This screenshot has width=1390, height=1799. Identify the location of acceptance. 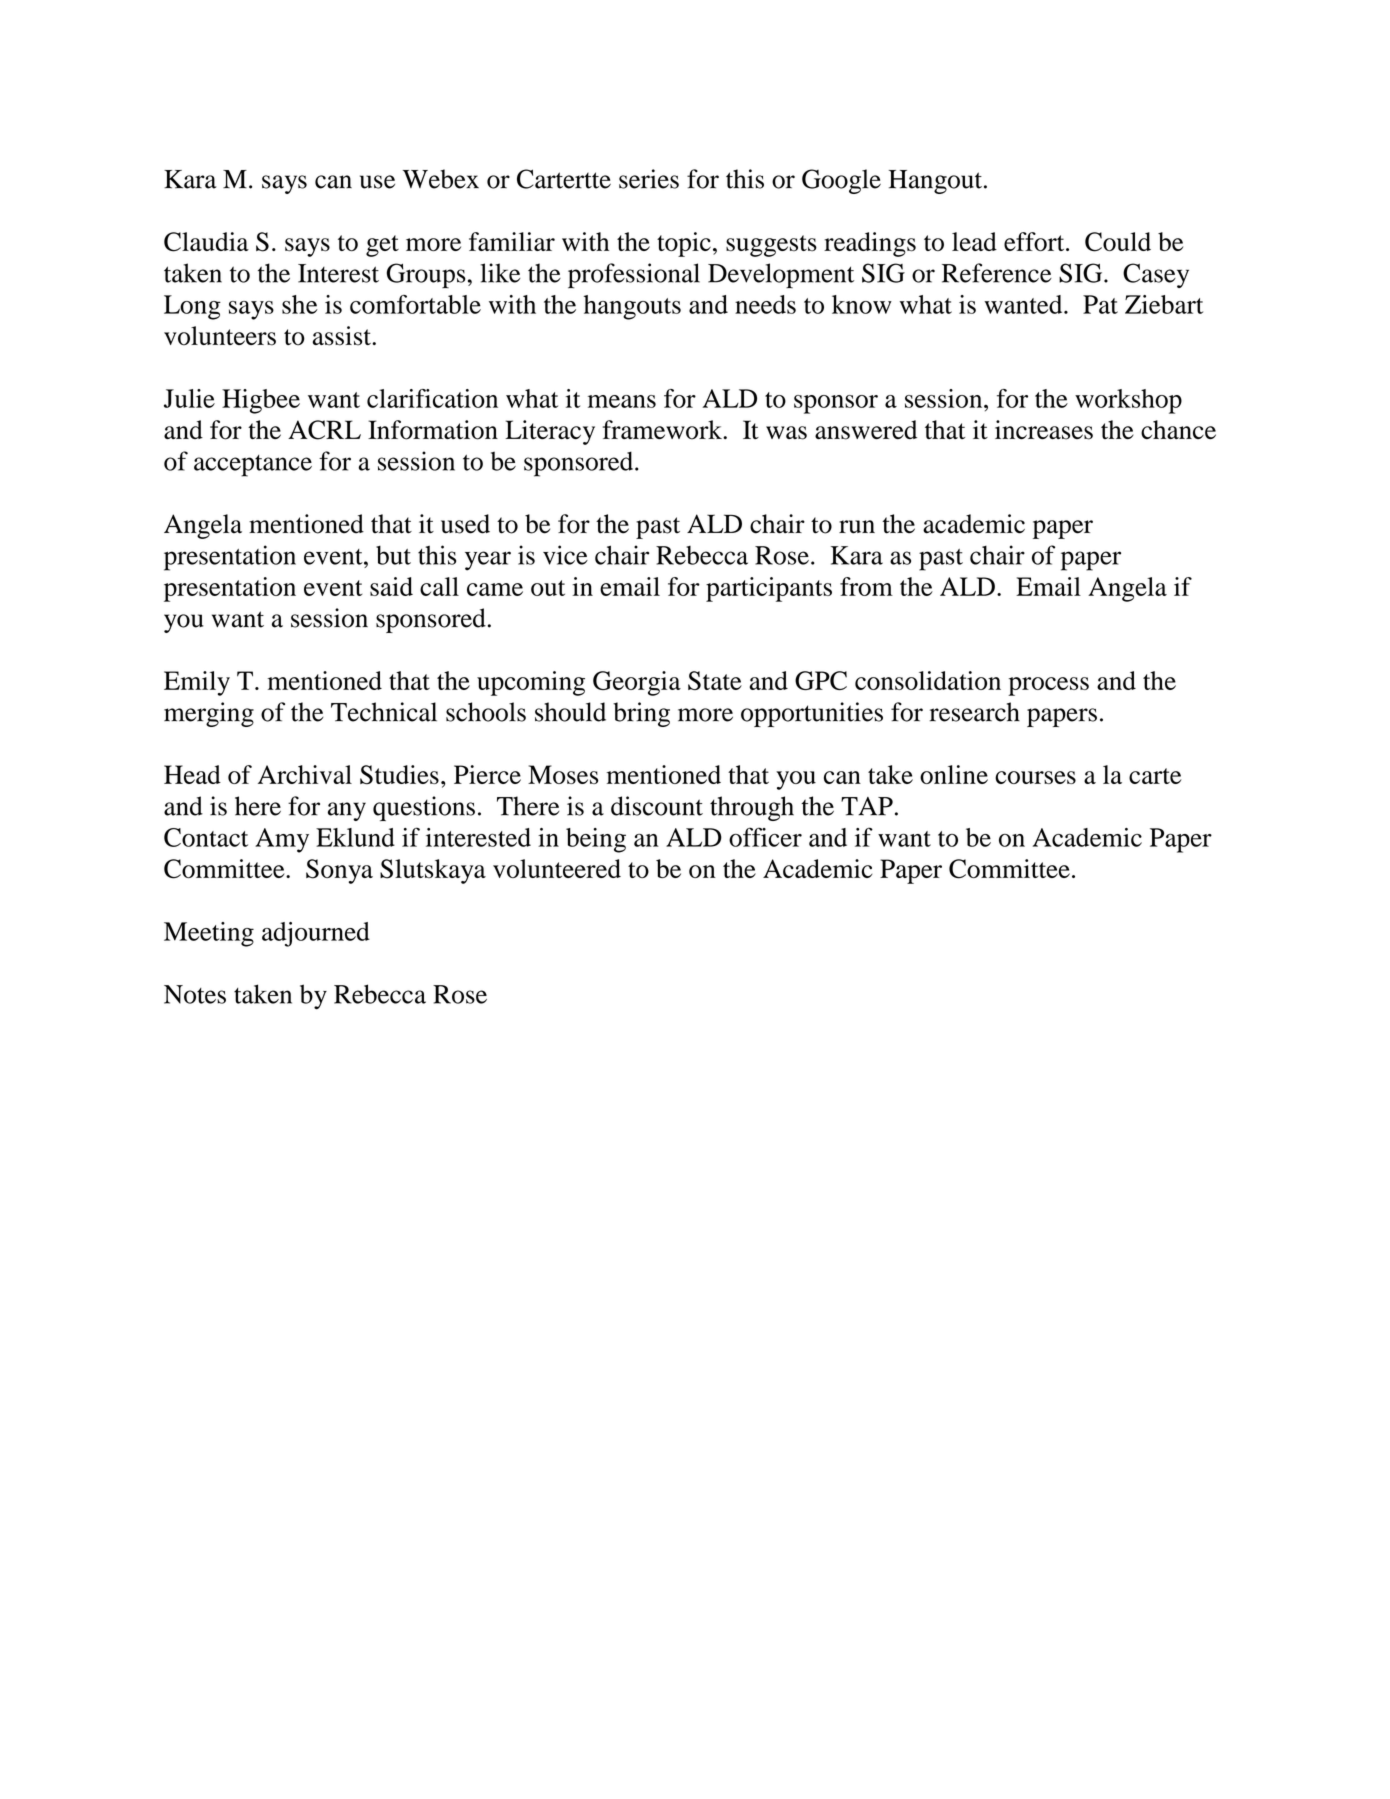
(253, 466).
